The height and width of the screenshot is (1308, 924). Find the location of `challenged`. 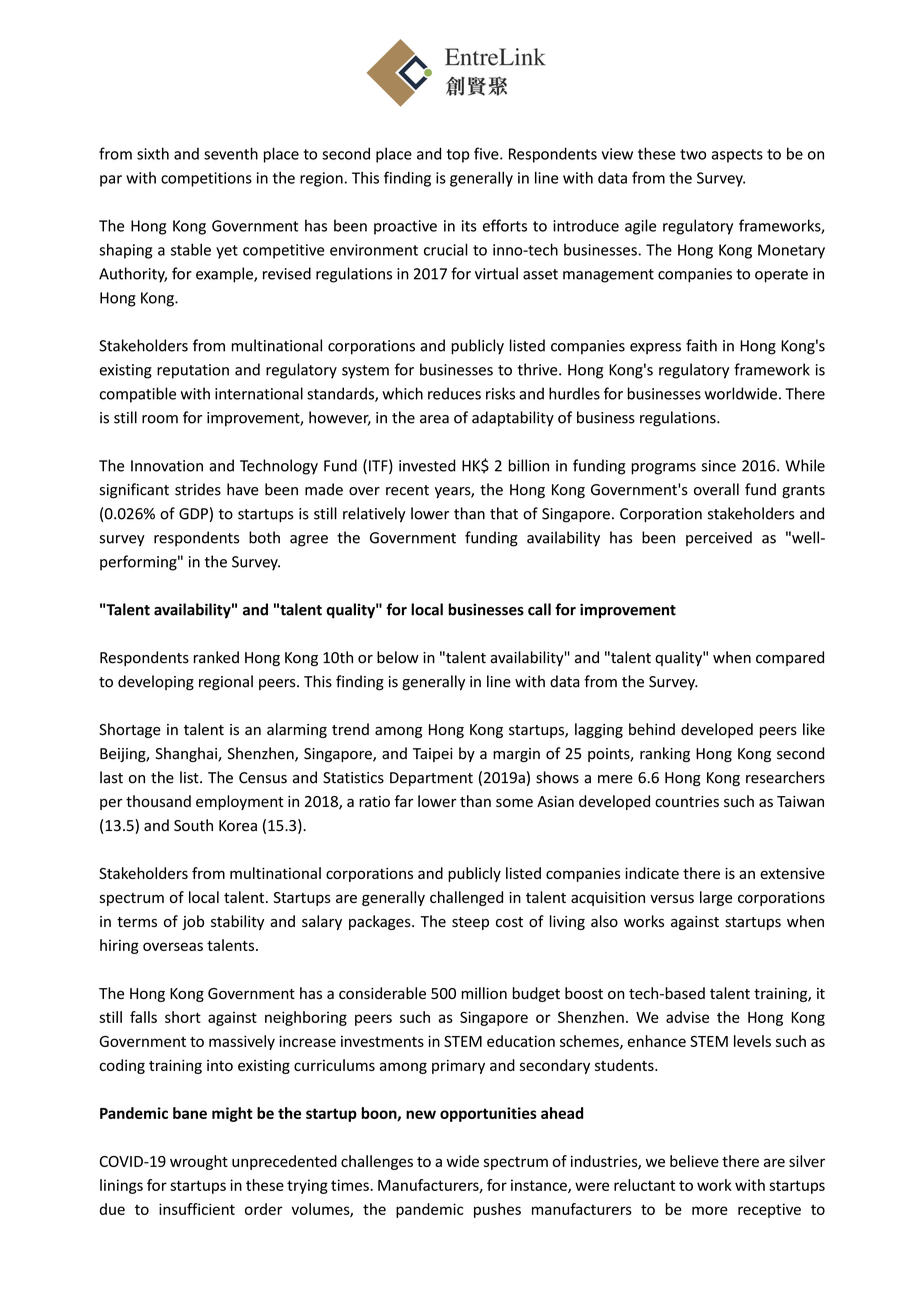

challenged is located at coordinates (466, 898).
